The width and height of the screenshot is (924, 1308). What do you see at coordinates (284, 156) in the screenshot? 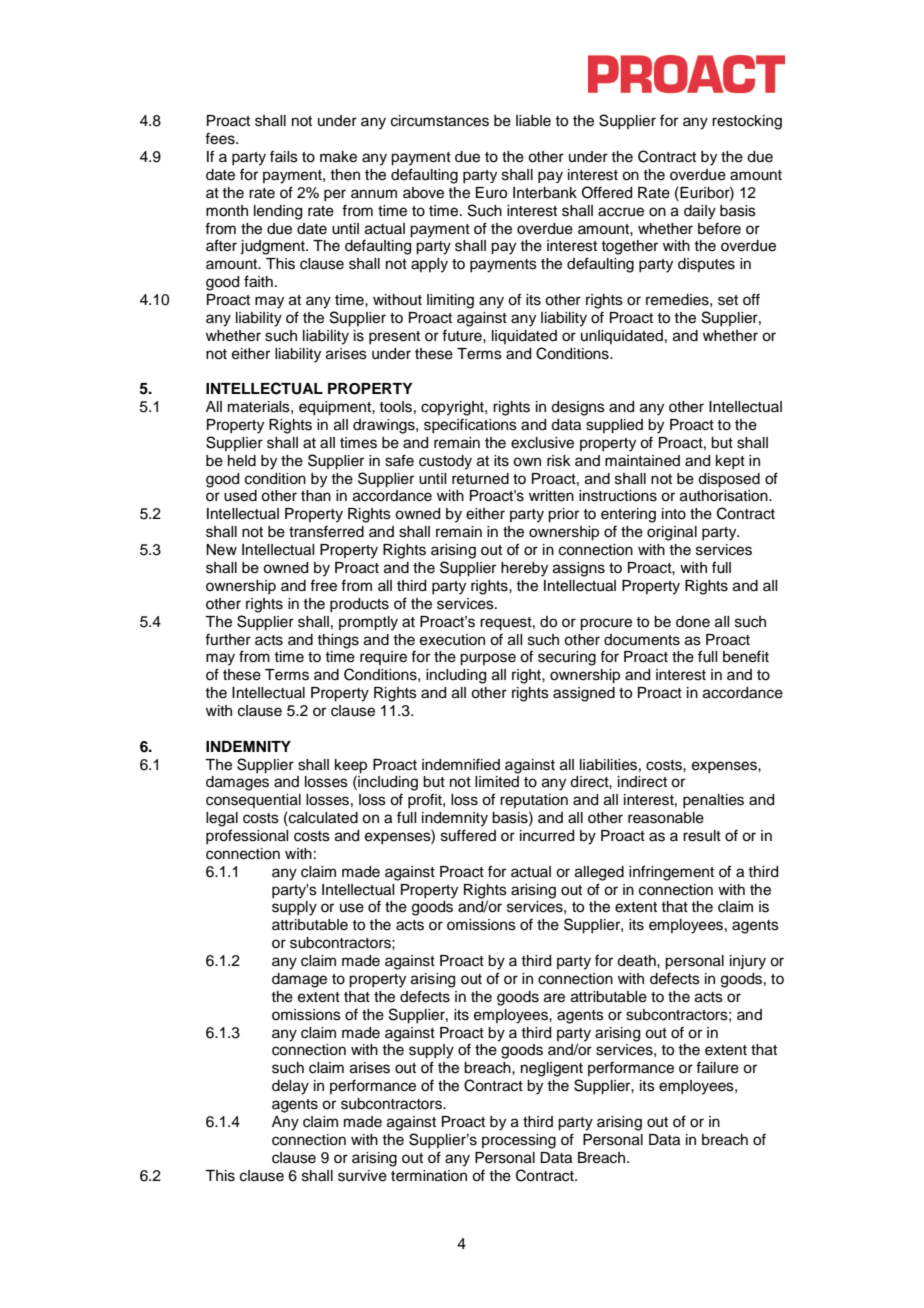
I see `fails` at bounding box center [284, 156].
